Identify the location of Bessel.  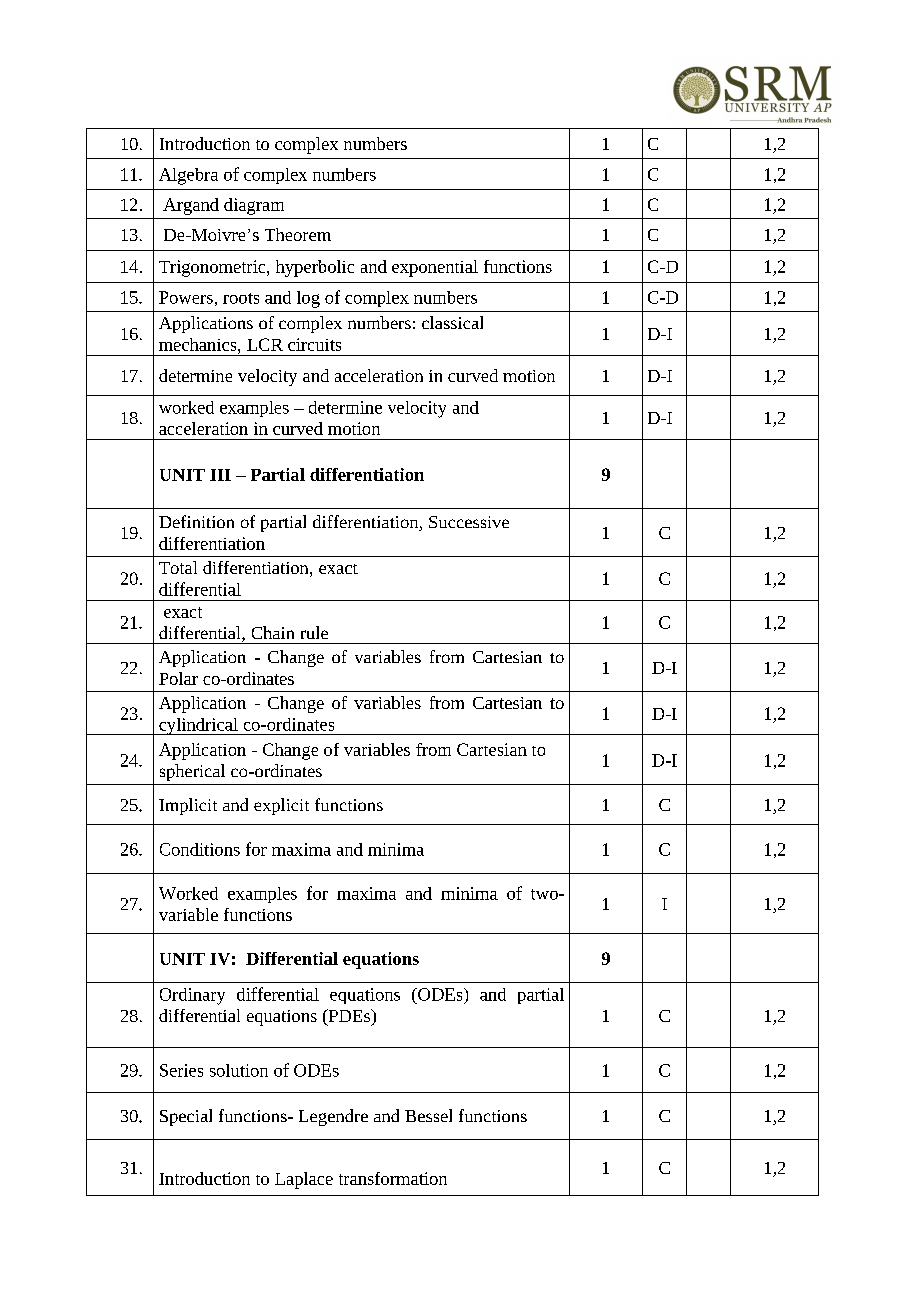
(428, 1115).
